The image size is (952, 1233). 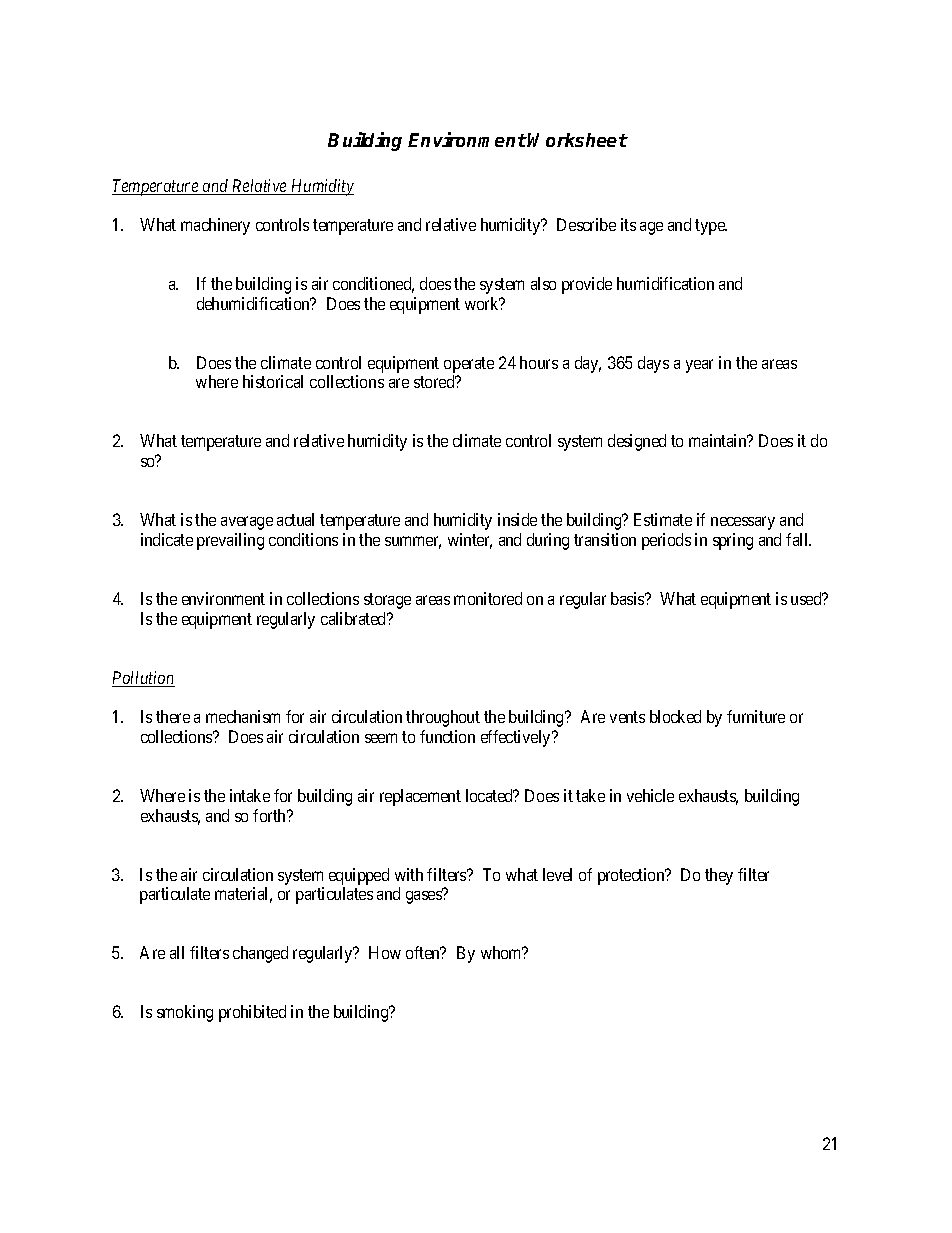 I want to click on type, so click(x=711, y=227).
